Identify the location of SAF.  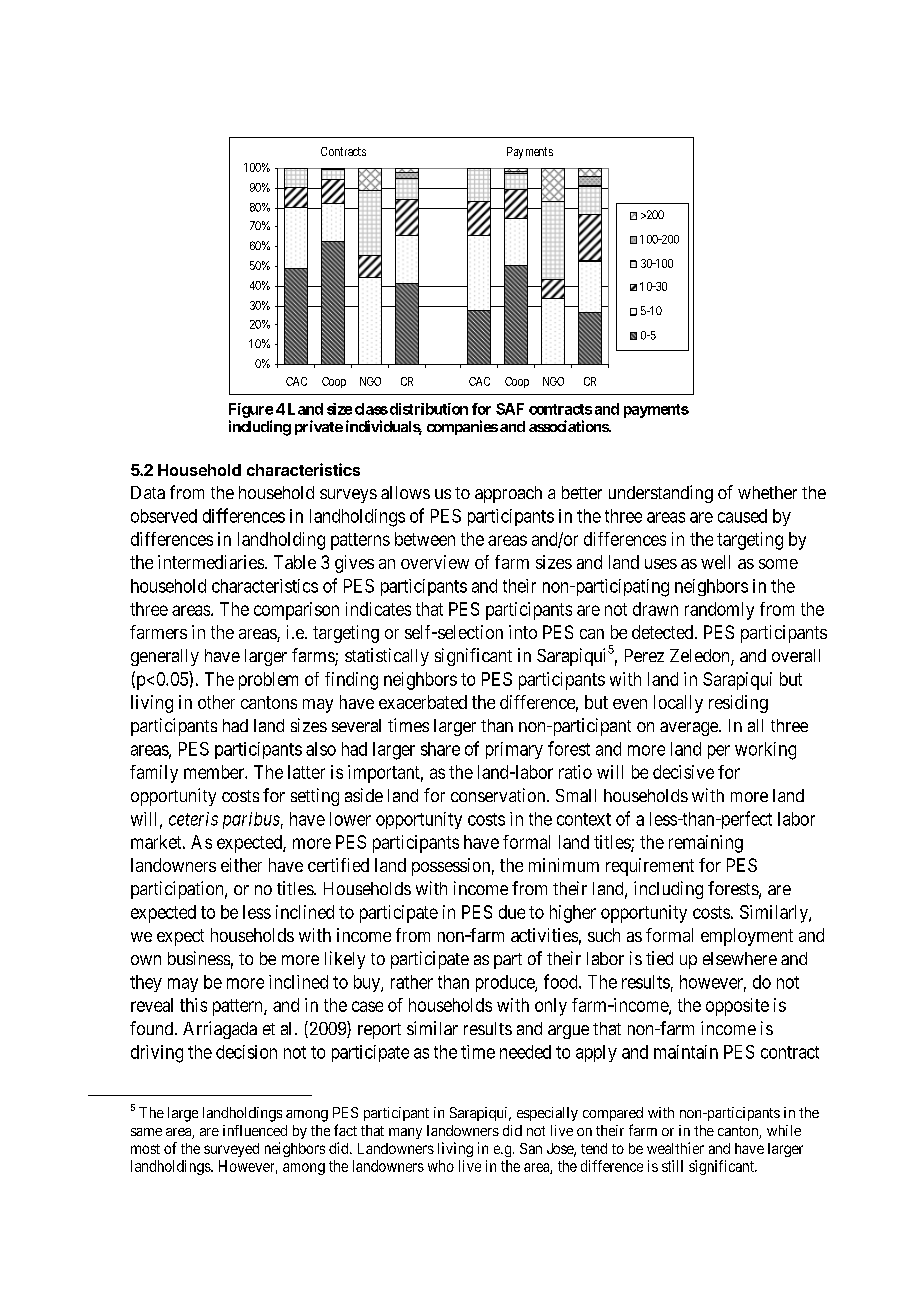
(510, 409).
